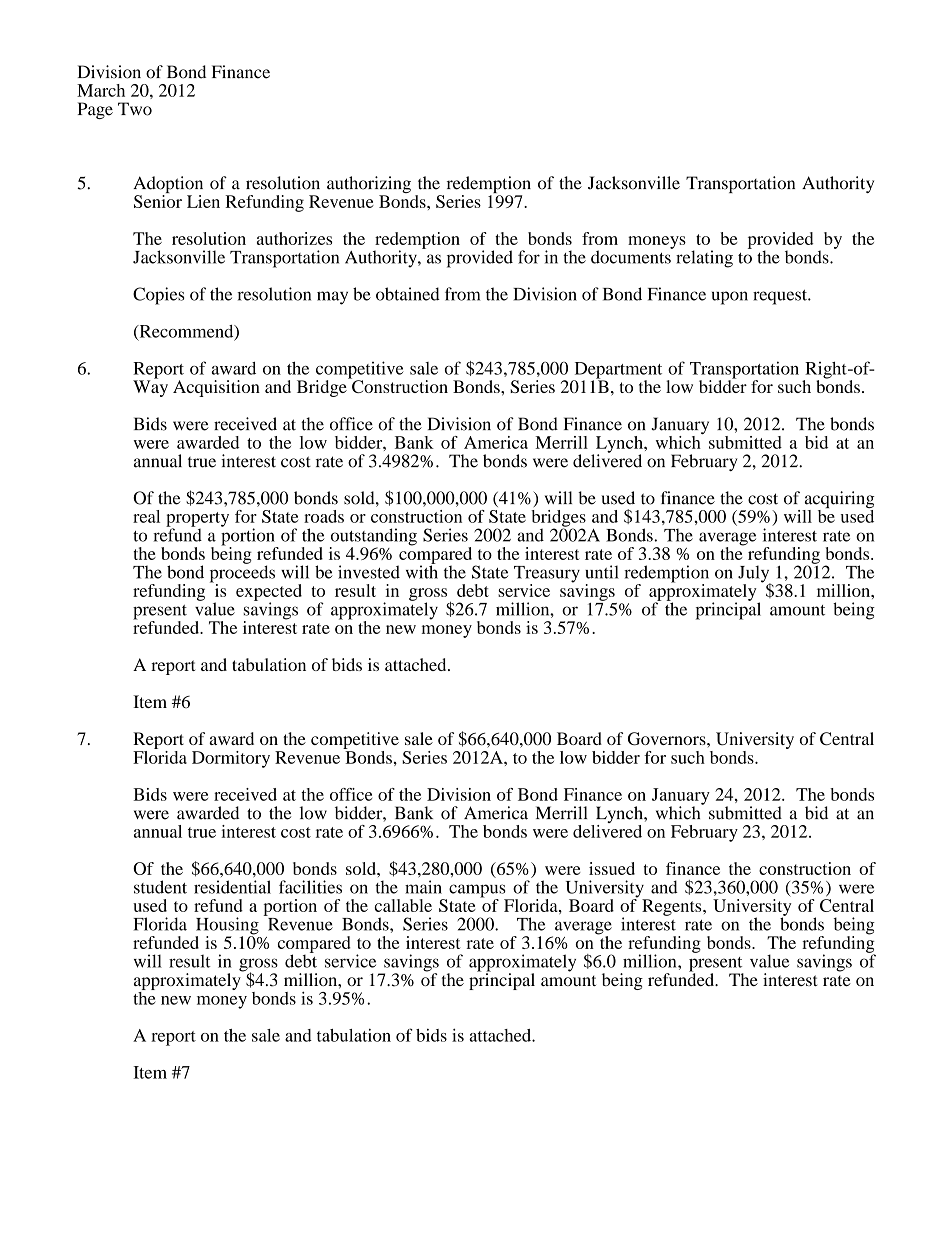  Describe the element at coordinates (369, 186) in the screenshot. I see `authorizing` at that location.
